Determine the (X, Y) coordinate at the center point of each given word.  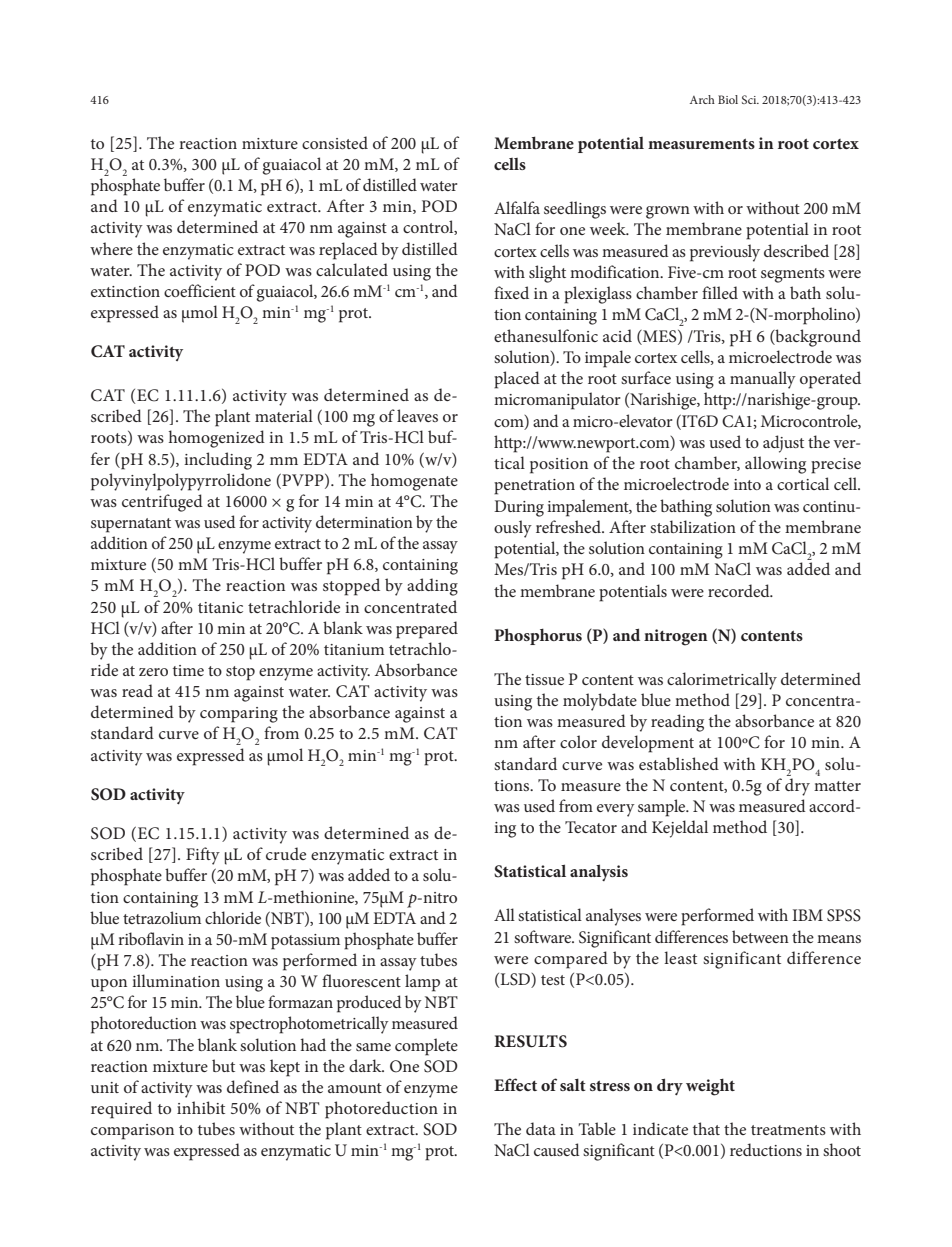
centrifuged (162, 503)
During (519, 508)
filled (720, 292)
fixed (511, 292)
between (760, 936)
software (544, 936)
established (679, 763)
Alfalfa (517, 207)
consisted (335, 142)
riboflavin (151, 938)
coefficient (200, 290)
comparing (239, 715)
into (747, 484)
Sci (750, 99)
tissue (544, 679)
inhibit (201, 1107)
